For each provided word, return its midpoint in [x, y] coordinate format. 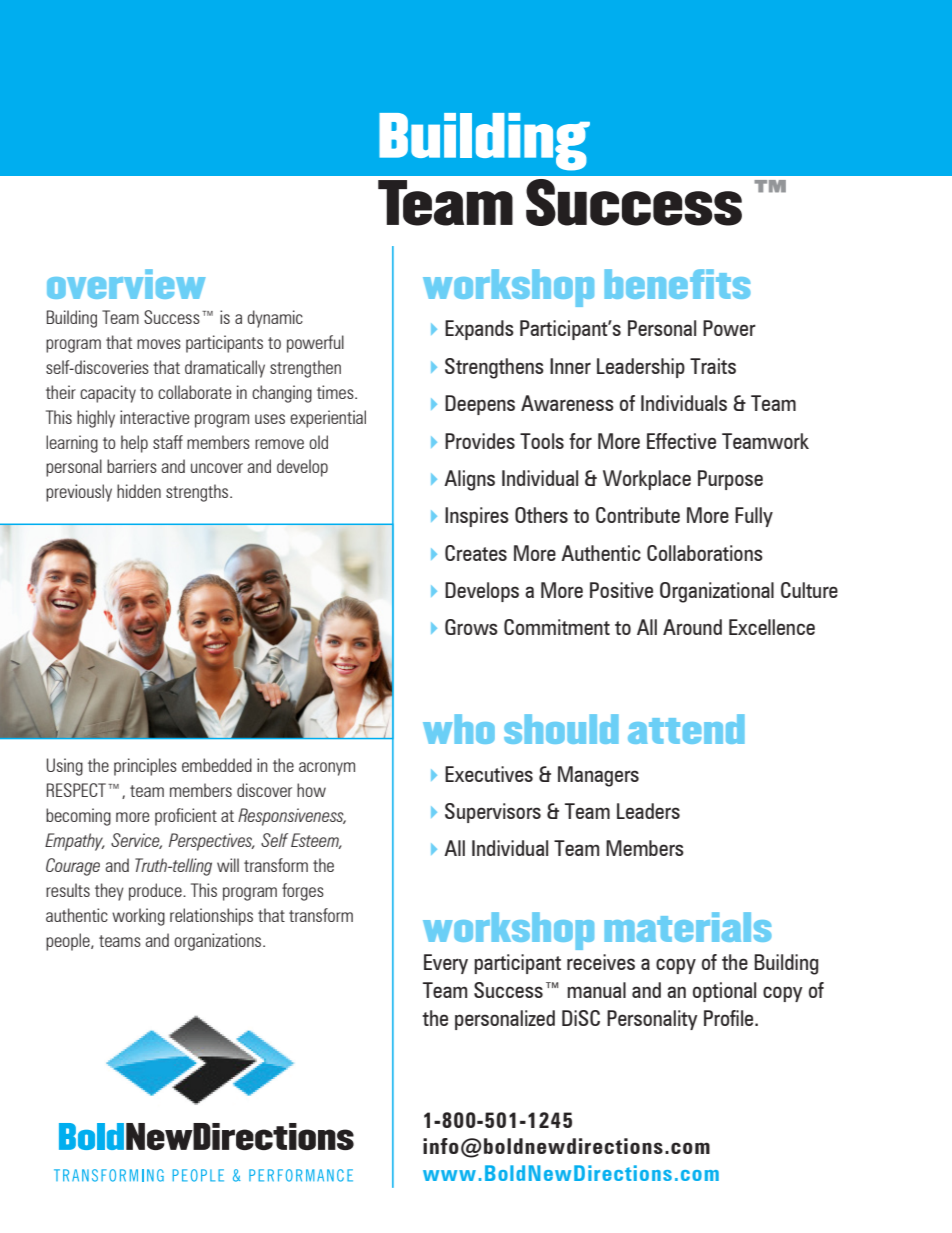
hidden [139, 491]
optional [724, 992]
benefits [677, 284]
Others [541, 515]
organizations [219, 942]
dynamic [275, 319]
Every [446, 964]
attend [686, 729]
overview [126, 284]
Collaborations [705, 553]
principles [145, 767]
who [459, 729]
